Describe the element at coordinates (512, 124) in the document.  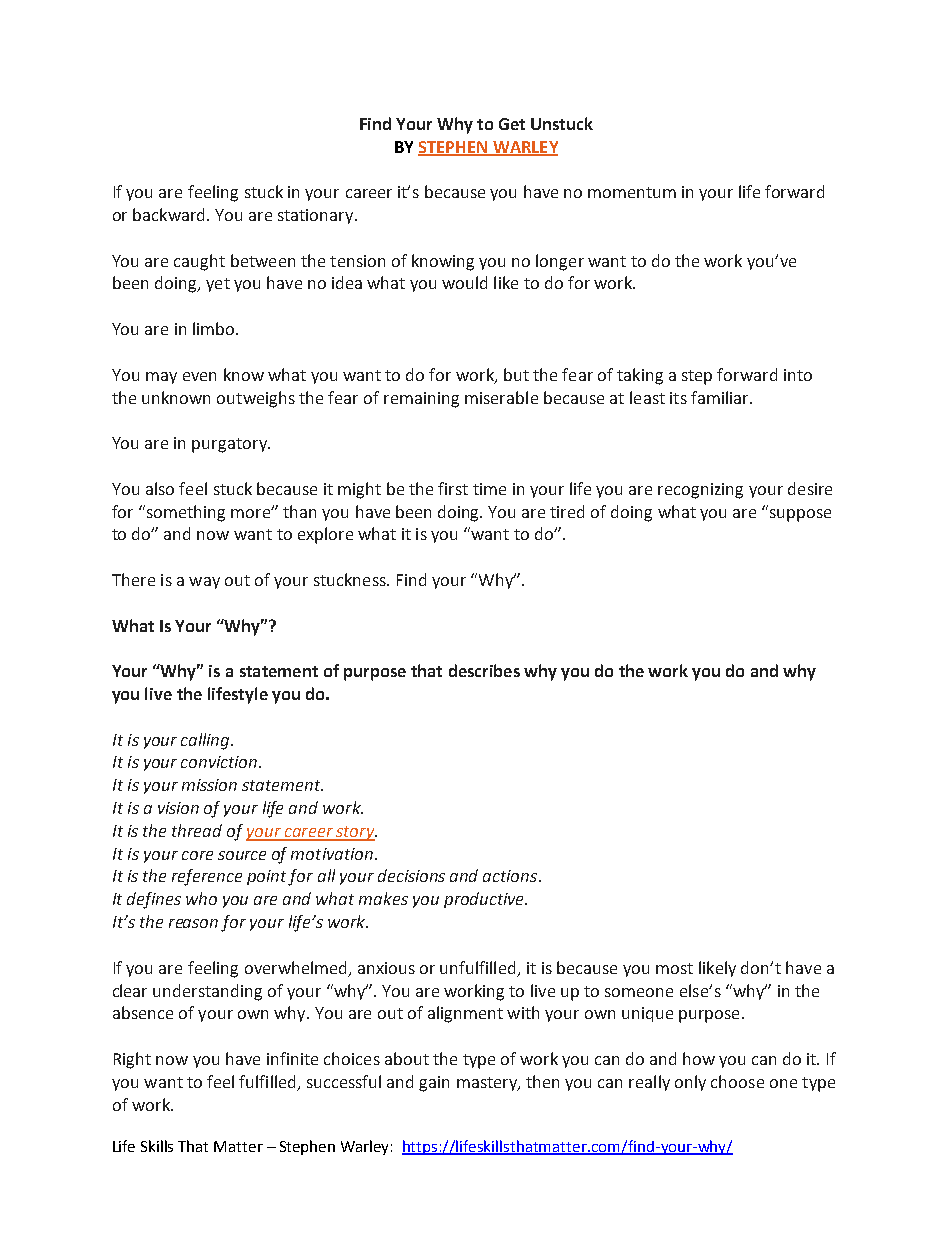
I see `Get` at that location.
